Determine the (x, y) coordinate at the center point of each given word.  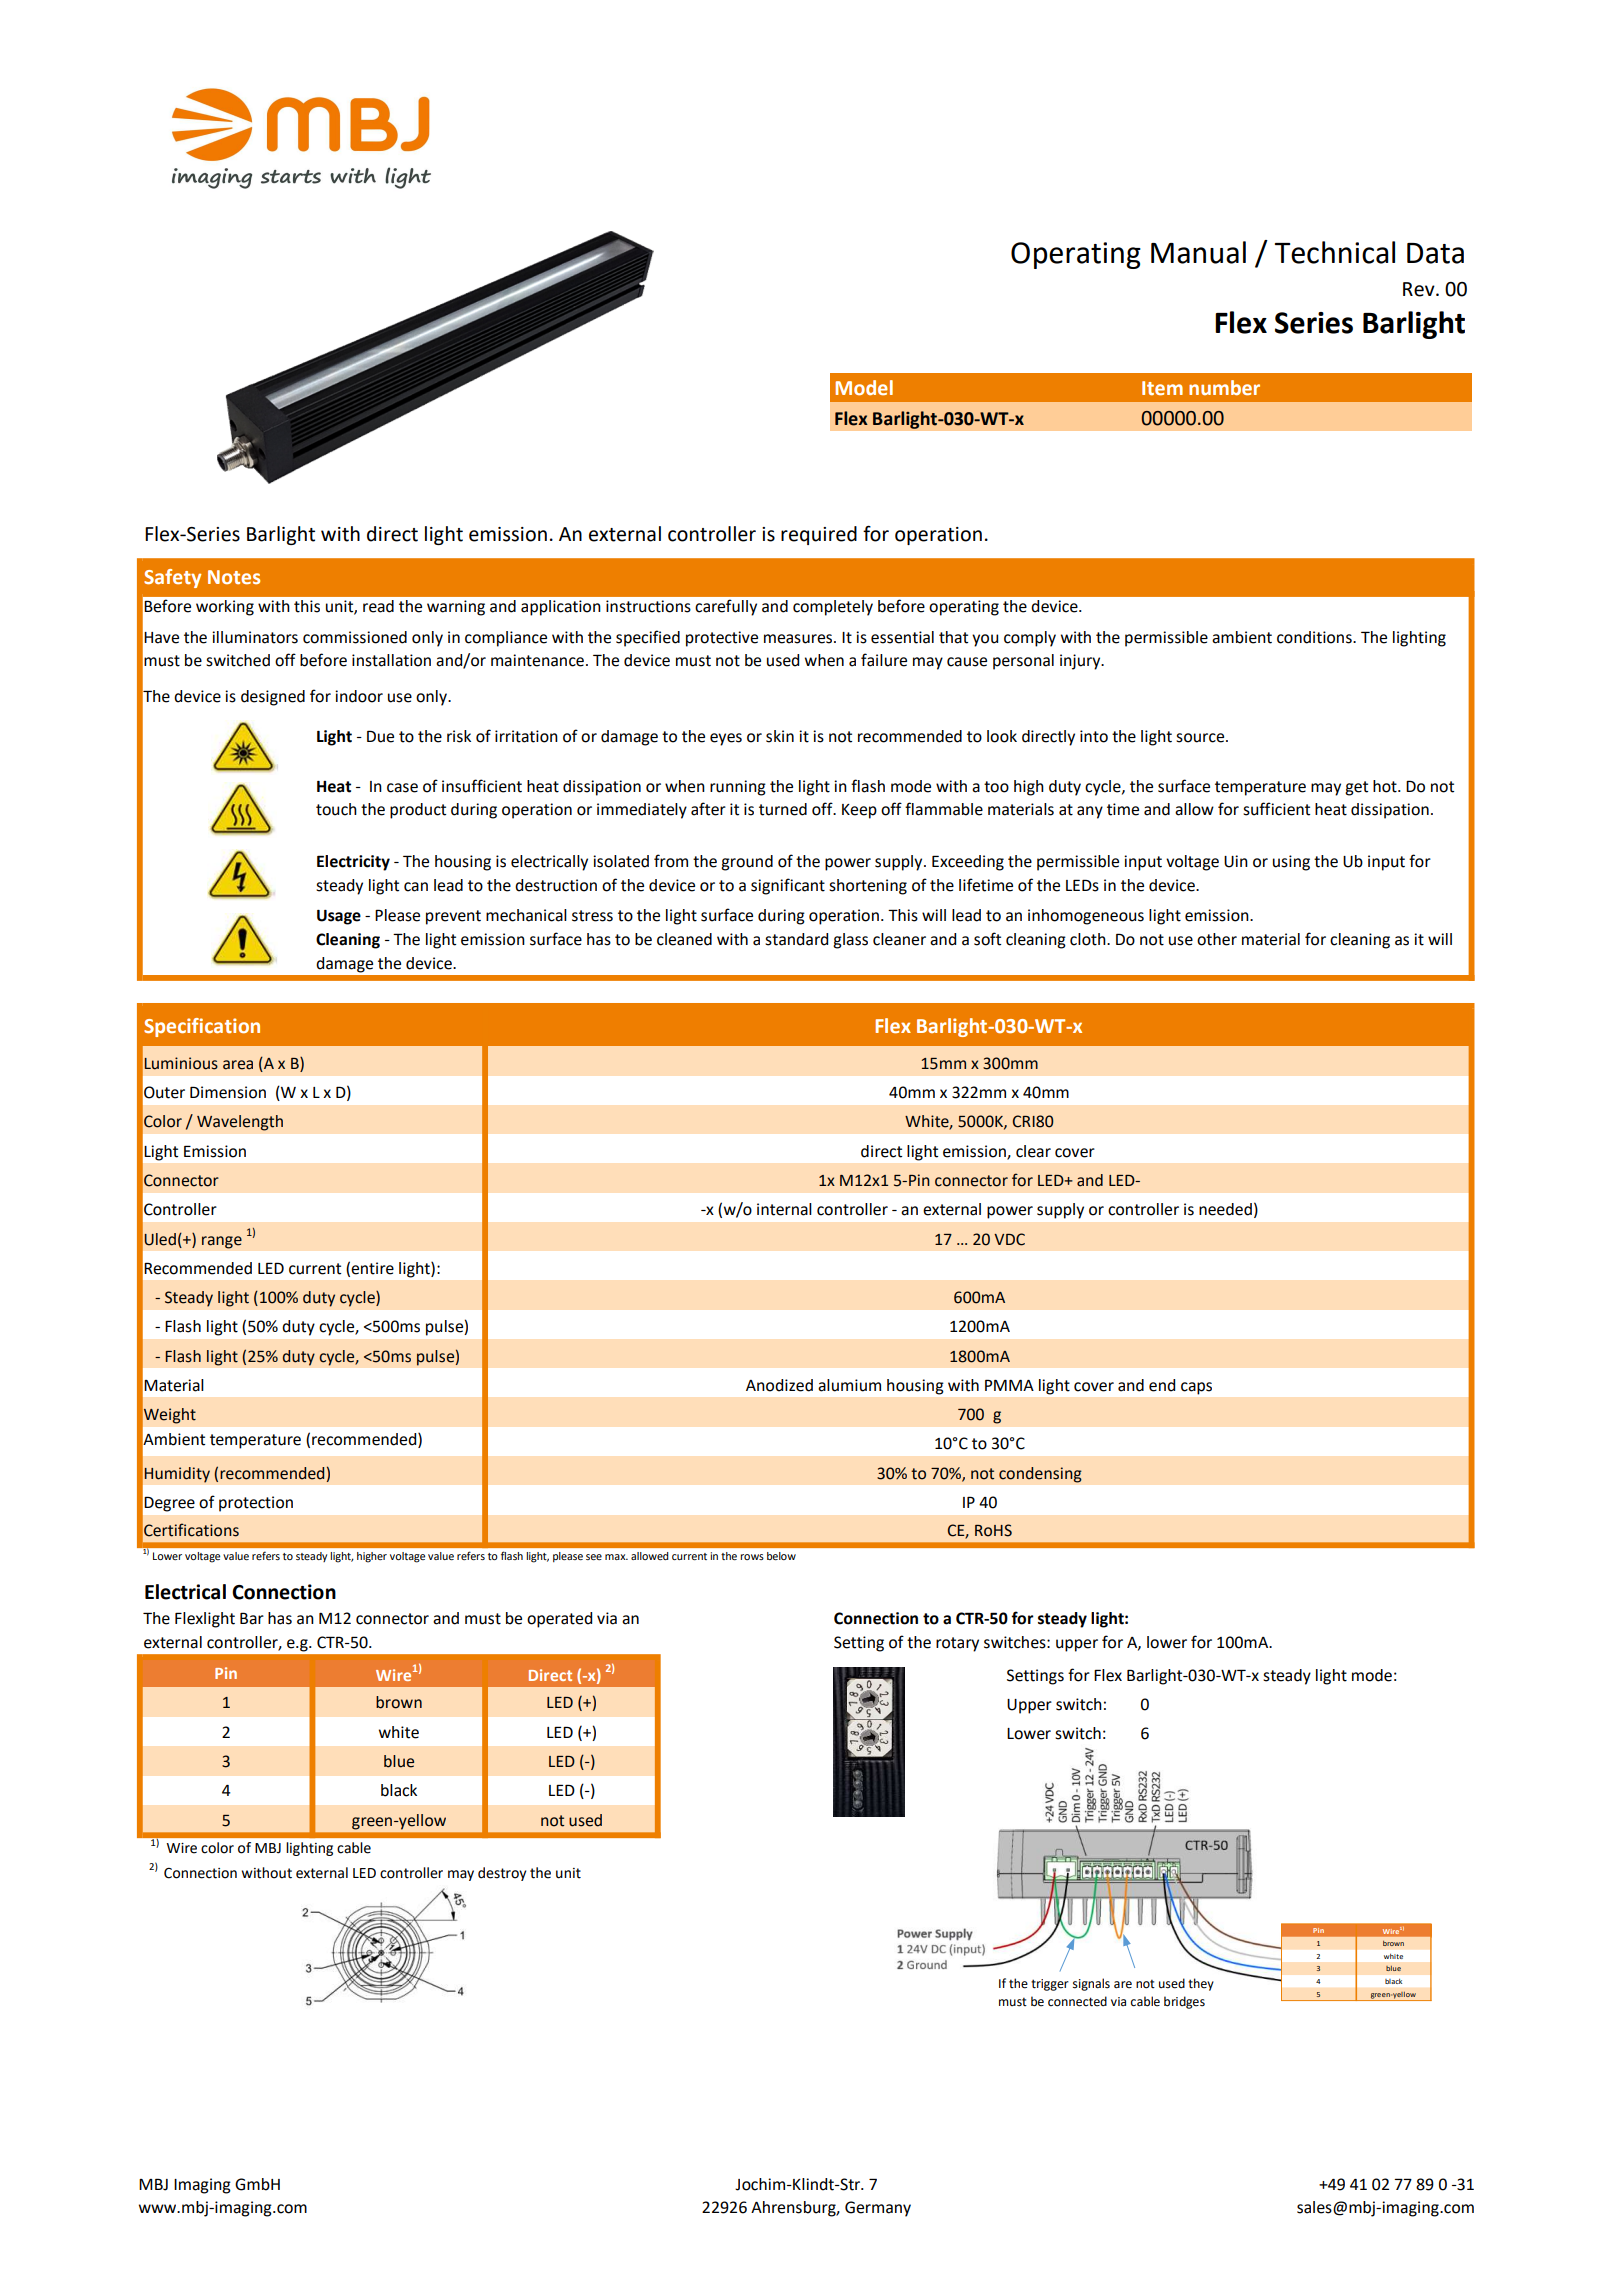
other (1217, 939)
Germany (878, 2209)
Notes (234, 577)
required (819, 535)
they (1201, 1984)
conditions (1315, 637)
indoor (359, 696)
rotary (957, 1644)
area (238, 1065)
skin (780, 736)
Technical (1335, 252)
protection (256, 1504)
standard (796, 939)
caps (1196, 1388)
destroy (502, 1874)
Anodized (779, 1385)
